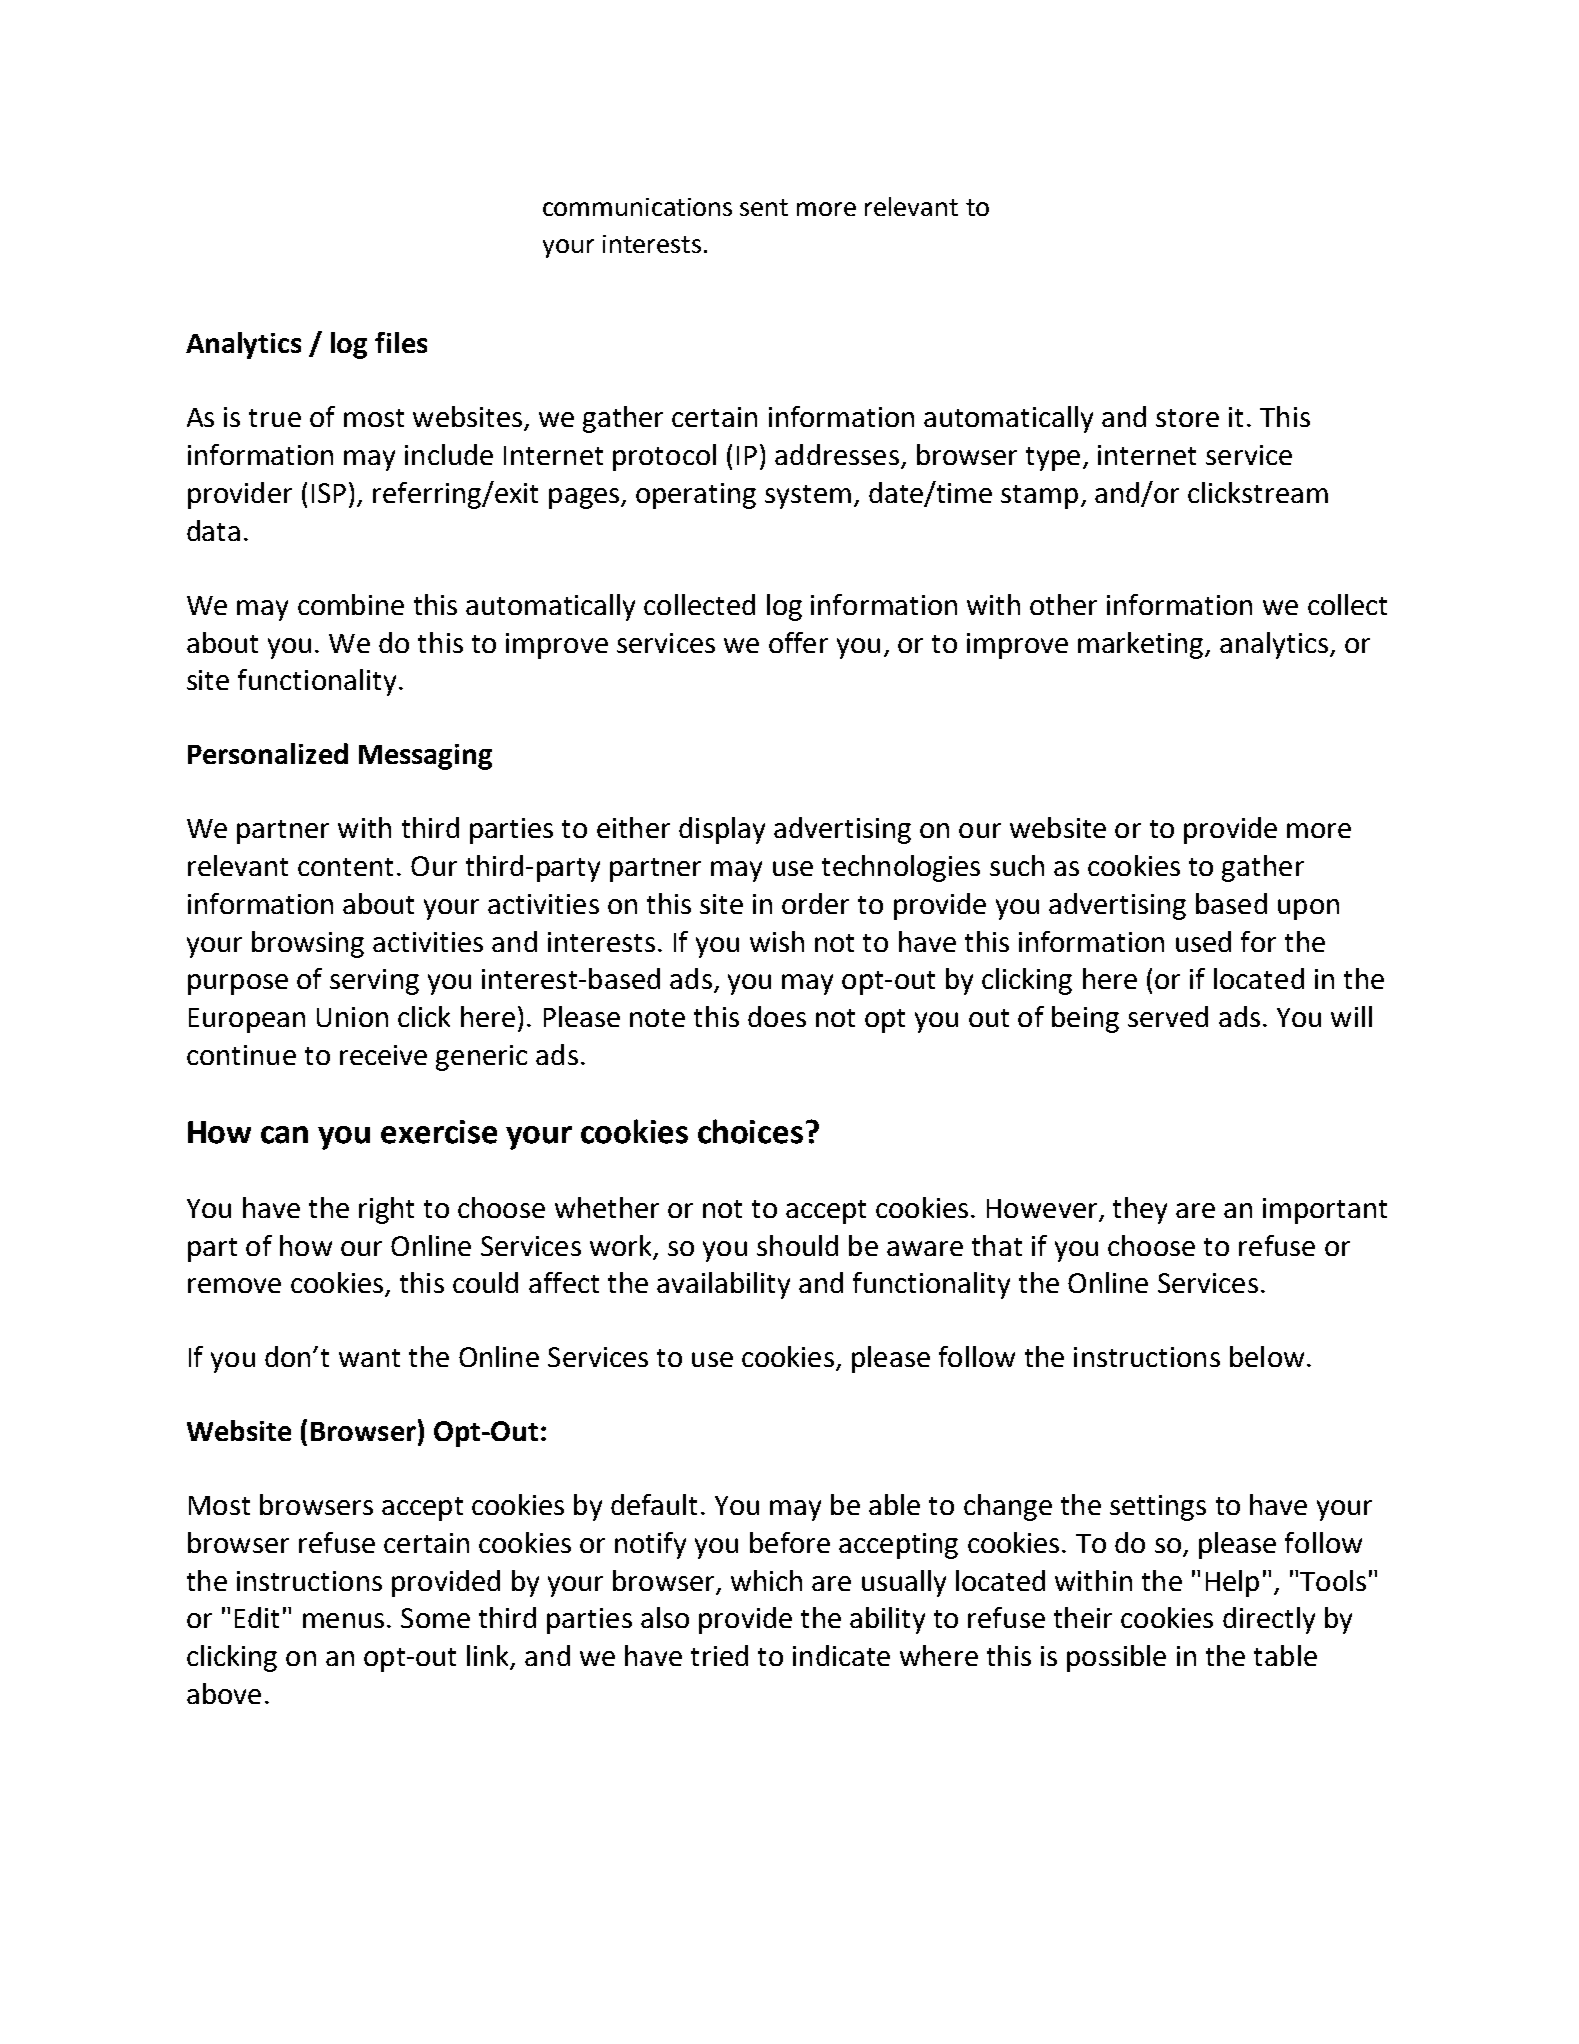 The height and width of the image is (2044, 1579). What do you see at coordinates (1203, 941) in the image?
I see `used` at bounding box center [1203, 941].
